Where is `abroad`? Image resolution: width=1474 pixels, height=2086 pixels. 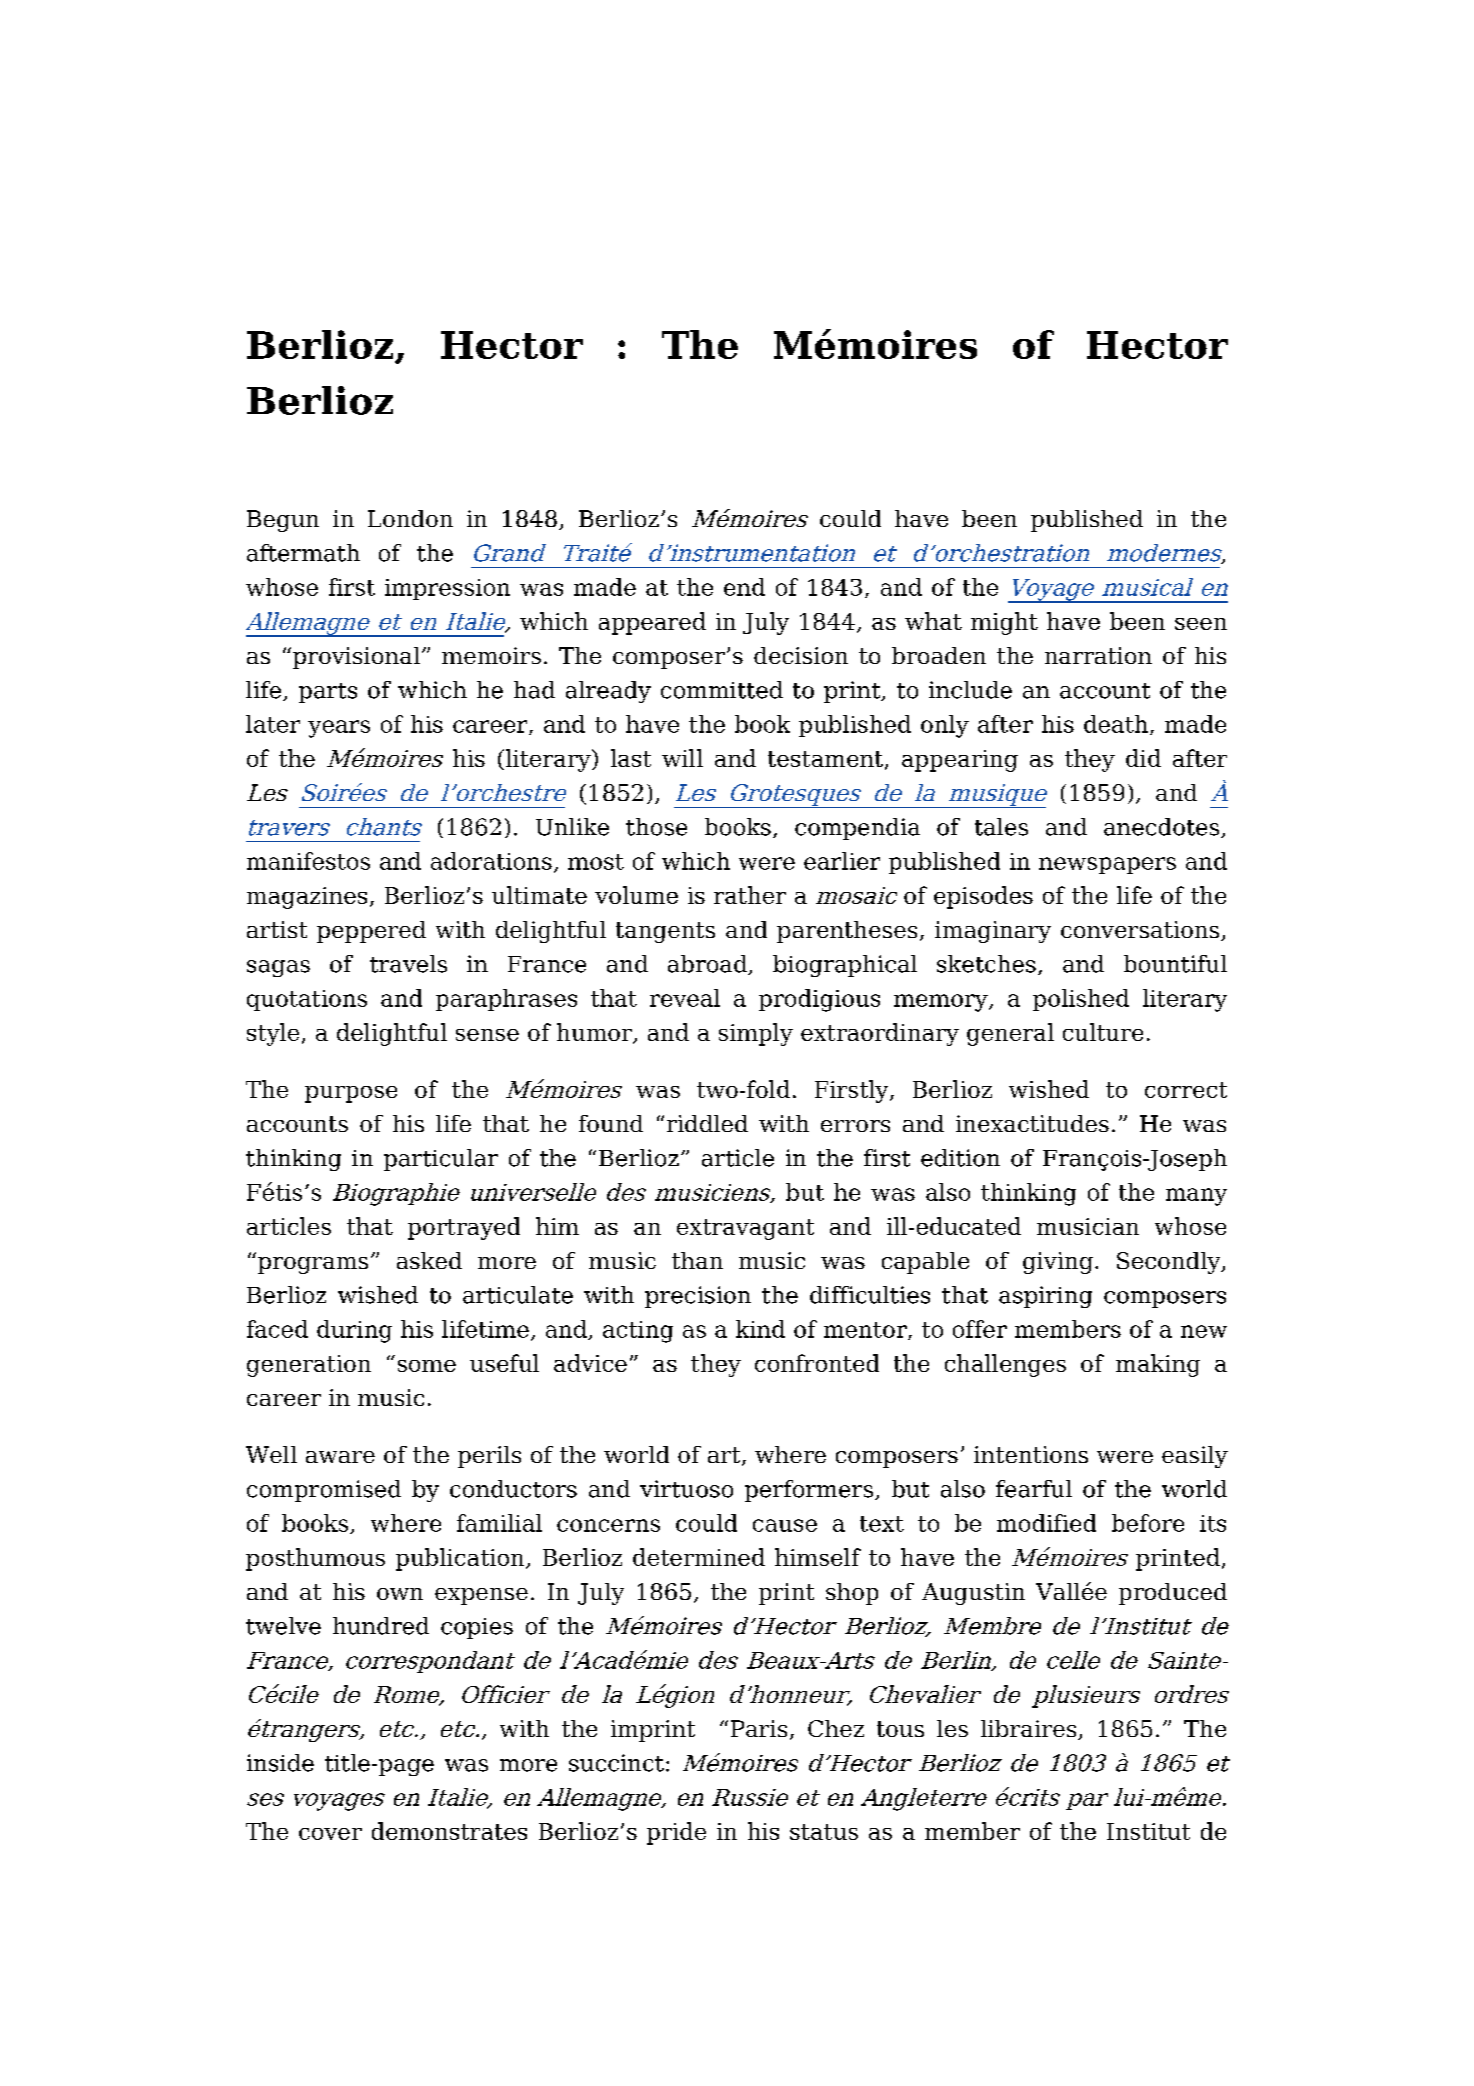 abroad is located at coordinates (708, 965).
